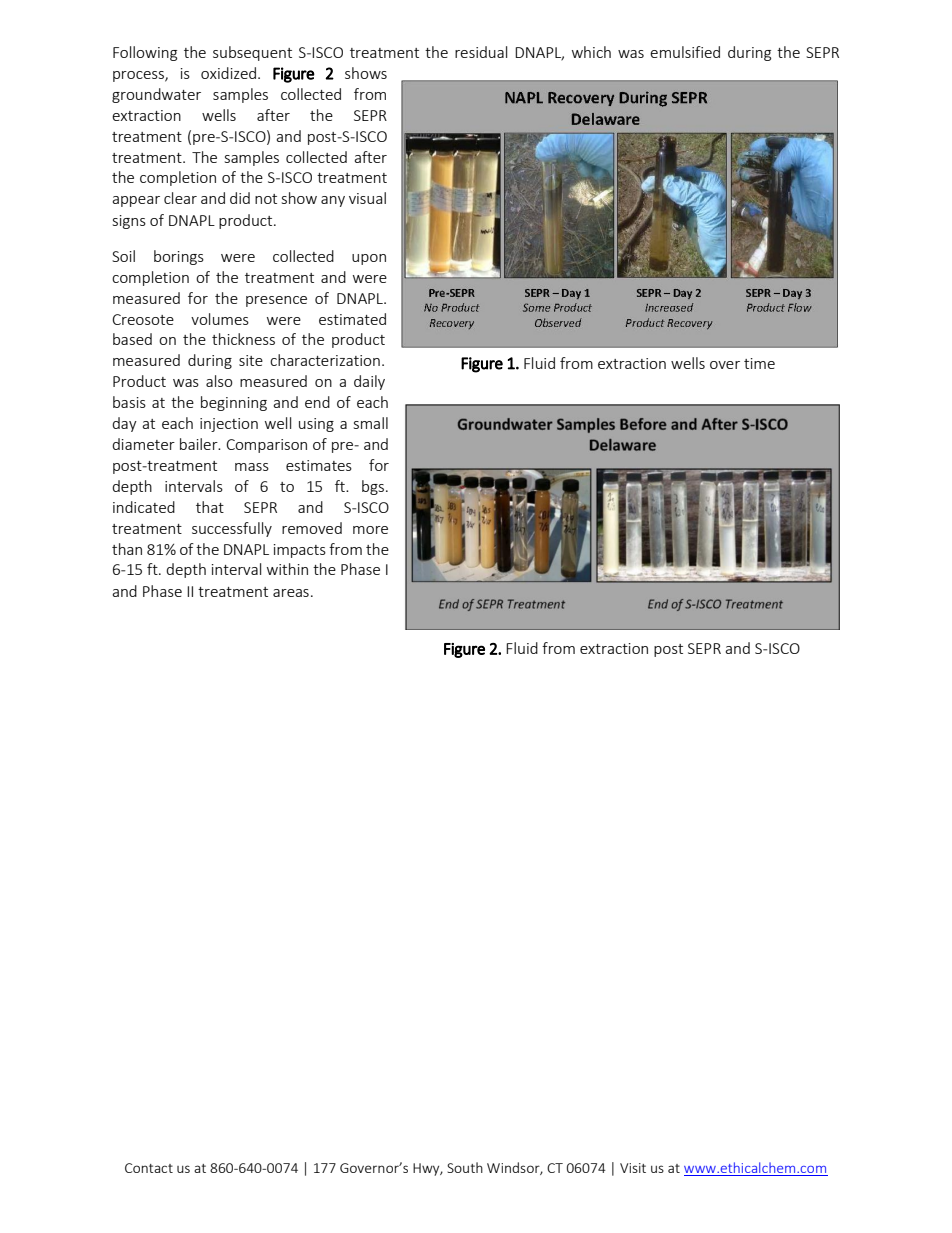  I want to click on more, so click(370, 530).
